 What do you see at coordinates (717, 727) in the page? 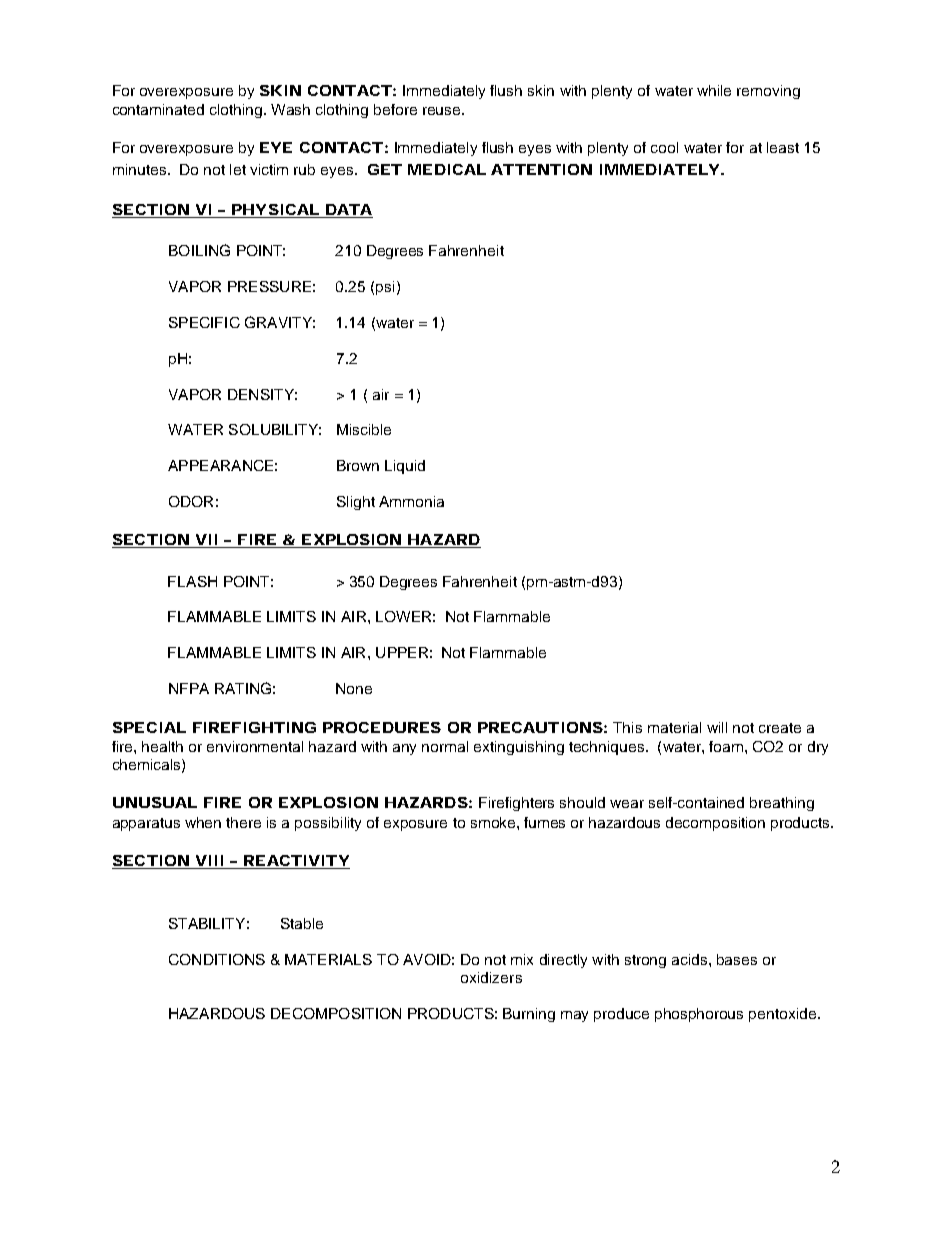
I see `will` at bounding box center [717, 727].
